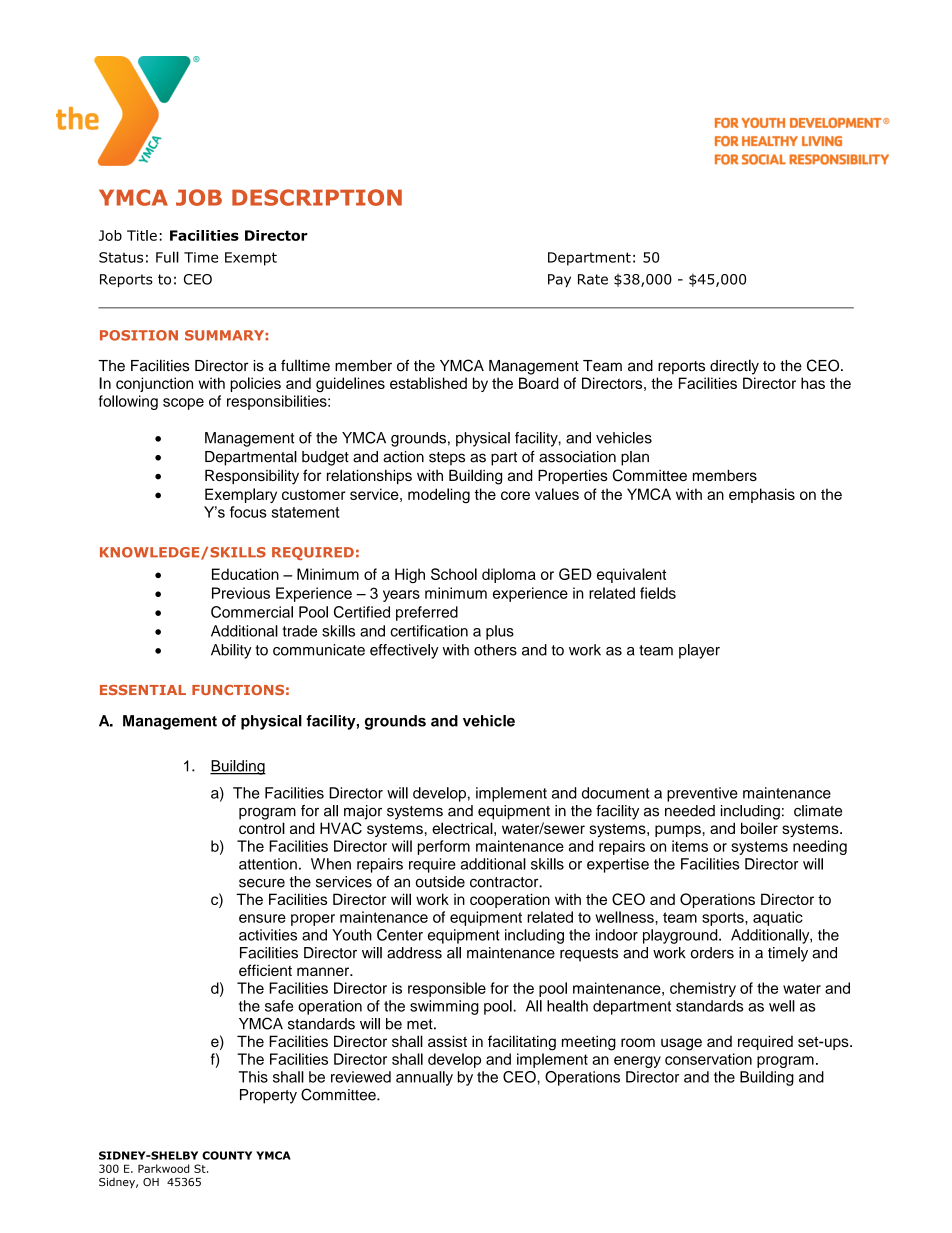  Describe the element at coordinates (262, 828) in the page. I see `control` at that location.
